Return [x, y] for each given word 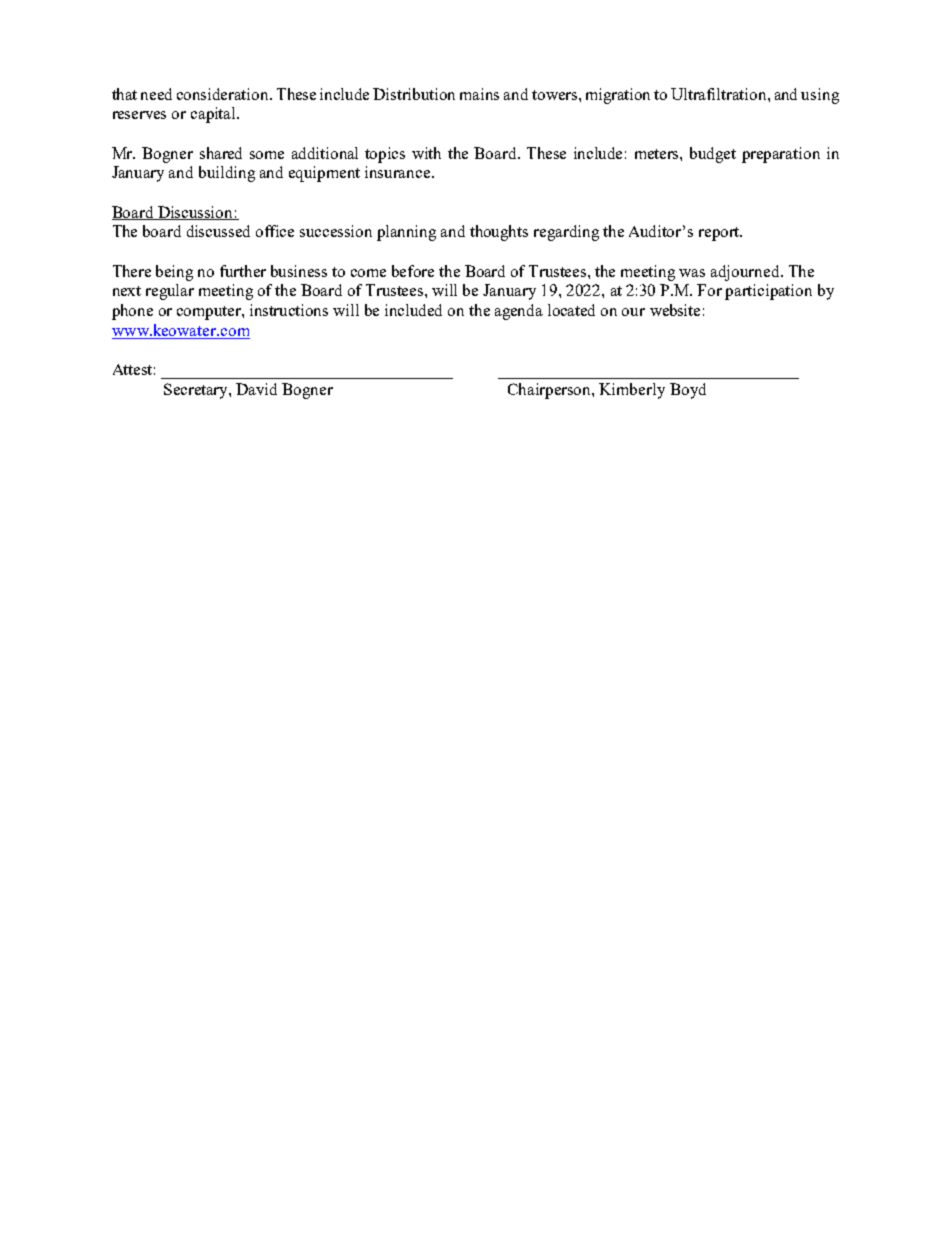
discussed [218, 231]
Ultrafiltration [720, 94]
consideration [224, 94]
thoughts [499, 233]
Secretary [197, 391]
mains [479, 94]
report [720, 234]
